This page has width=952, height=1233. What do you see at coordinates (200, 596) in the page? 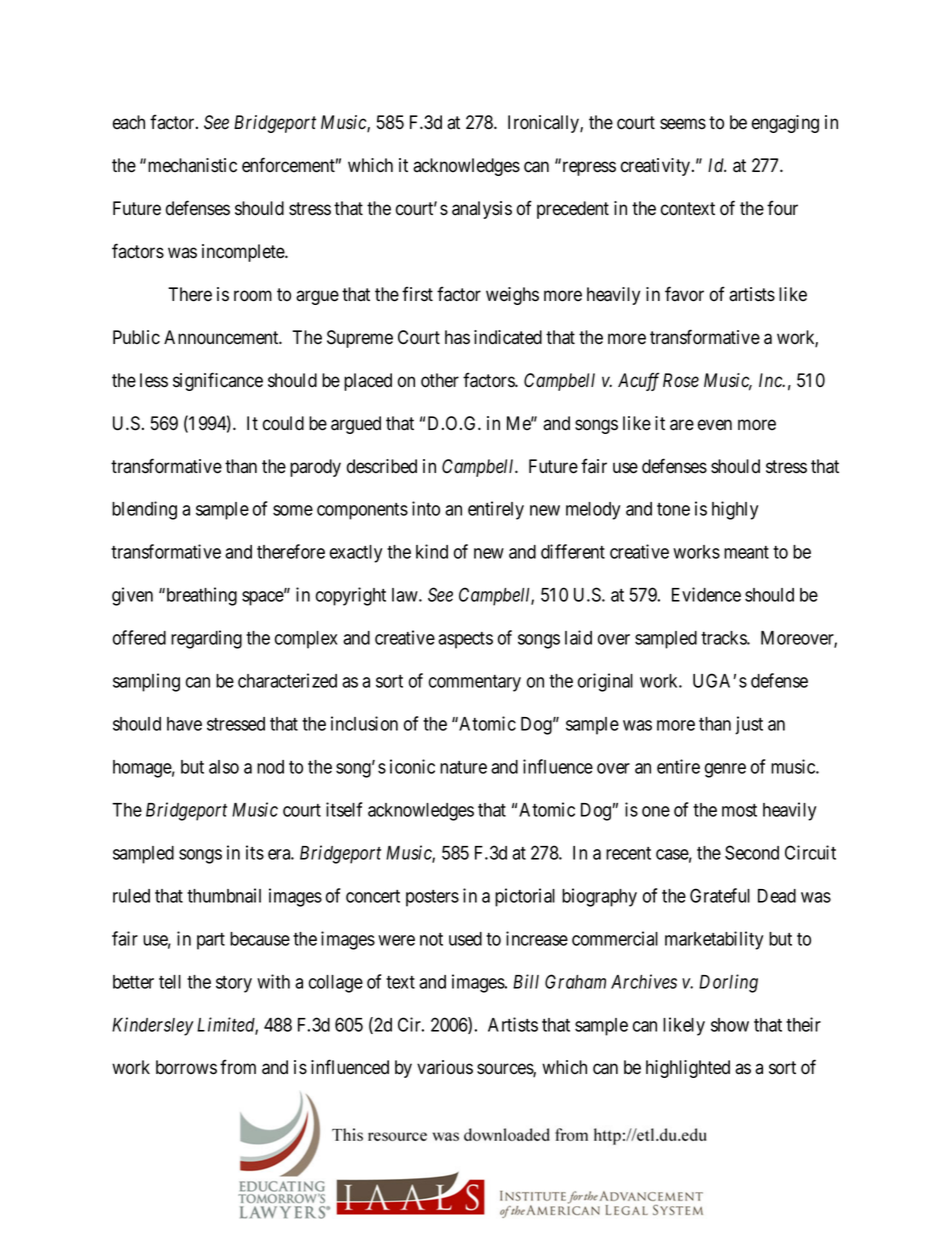
I see `breathing` at bounding box center [200, 596].
